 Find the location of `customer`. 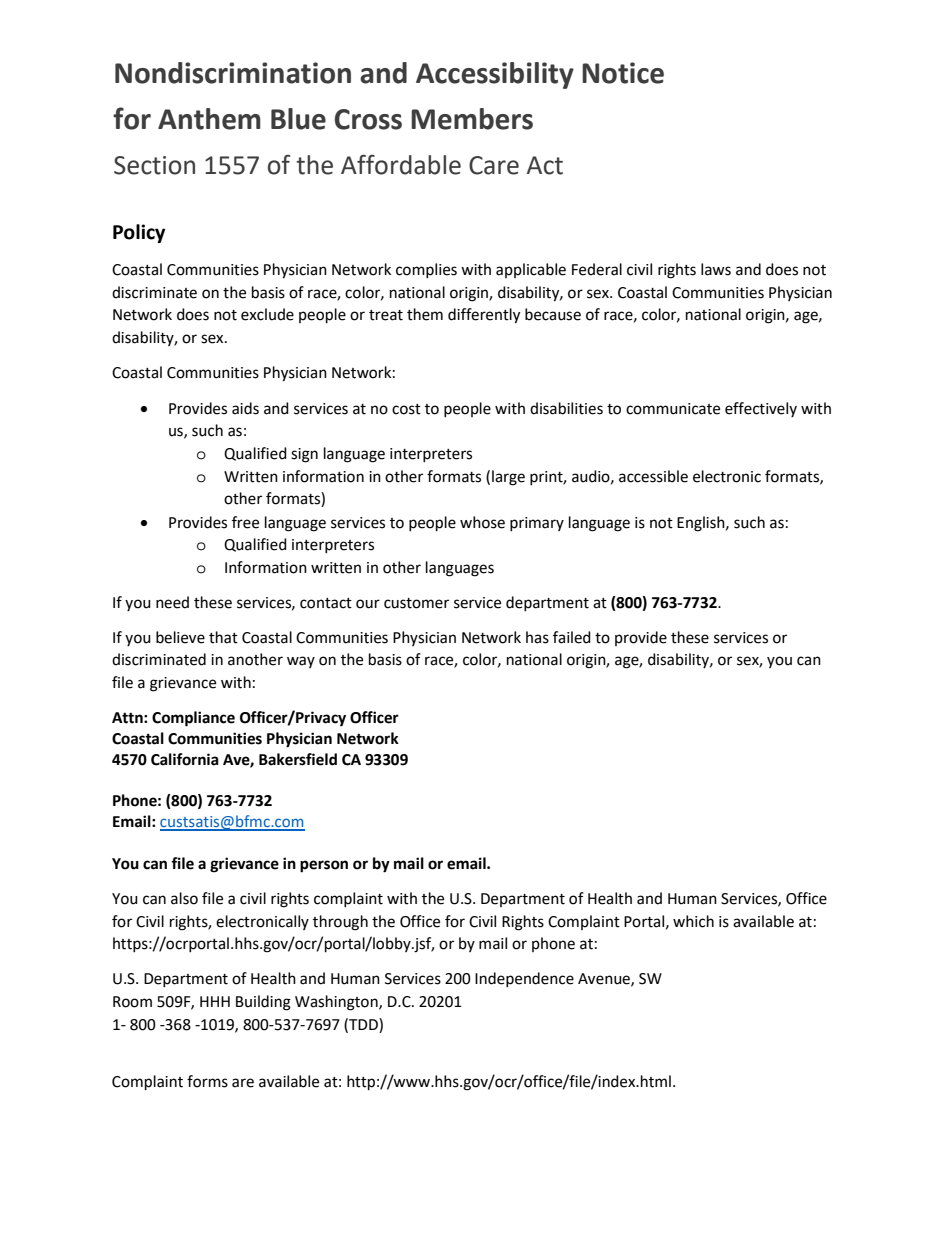

customer is located at coordinates (416, 603).
